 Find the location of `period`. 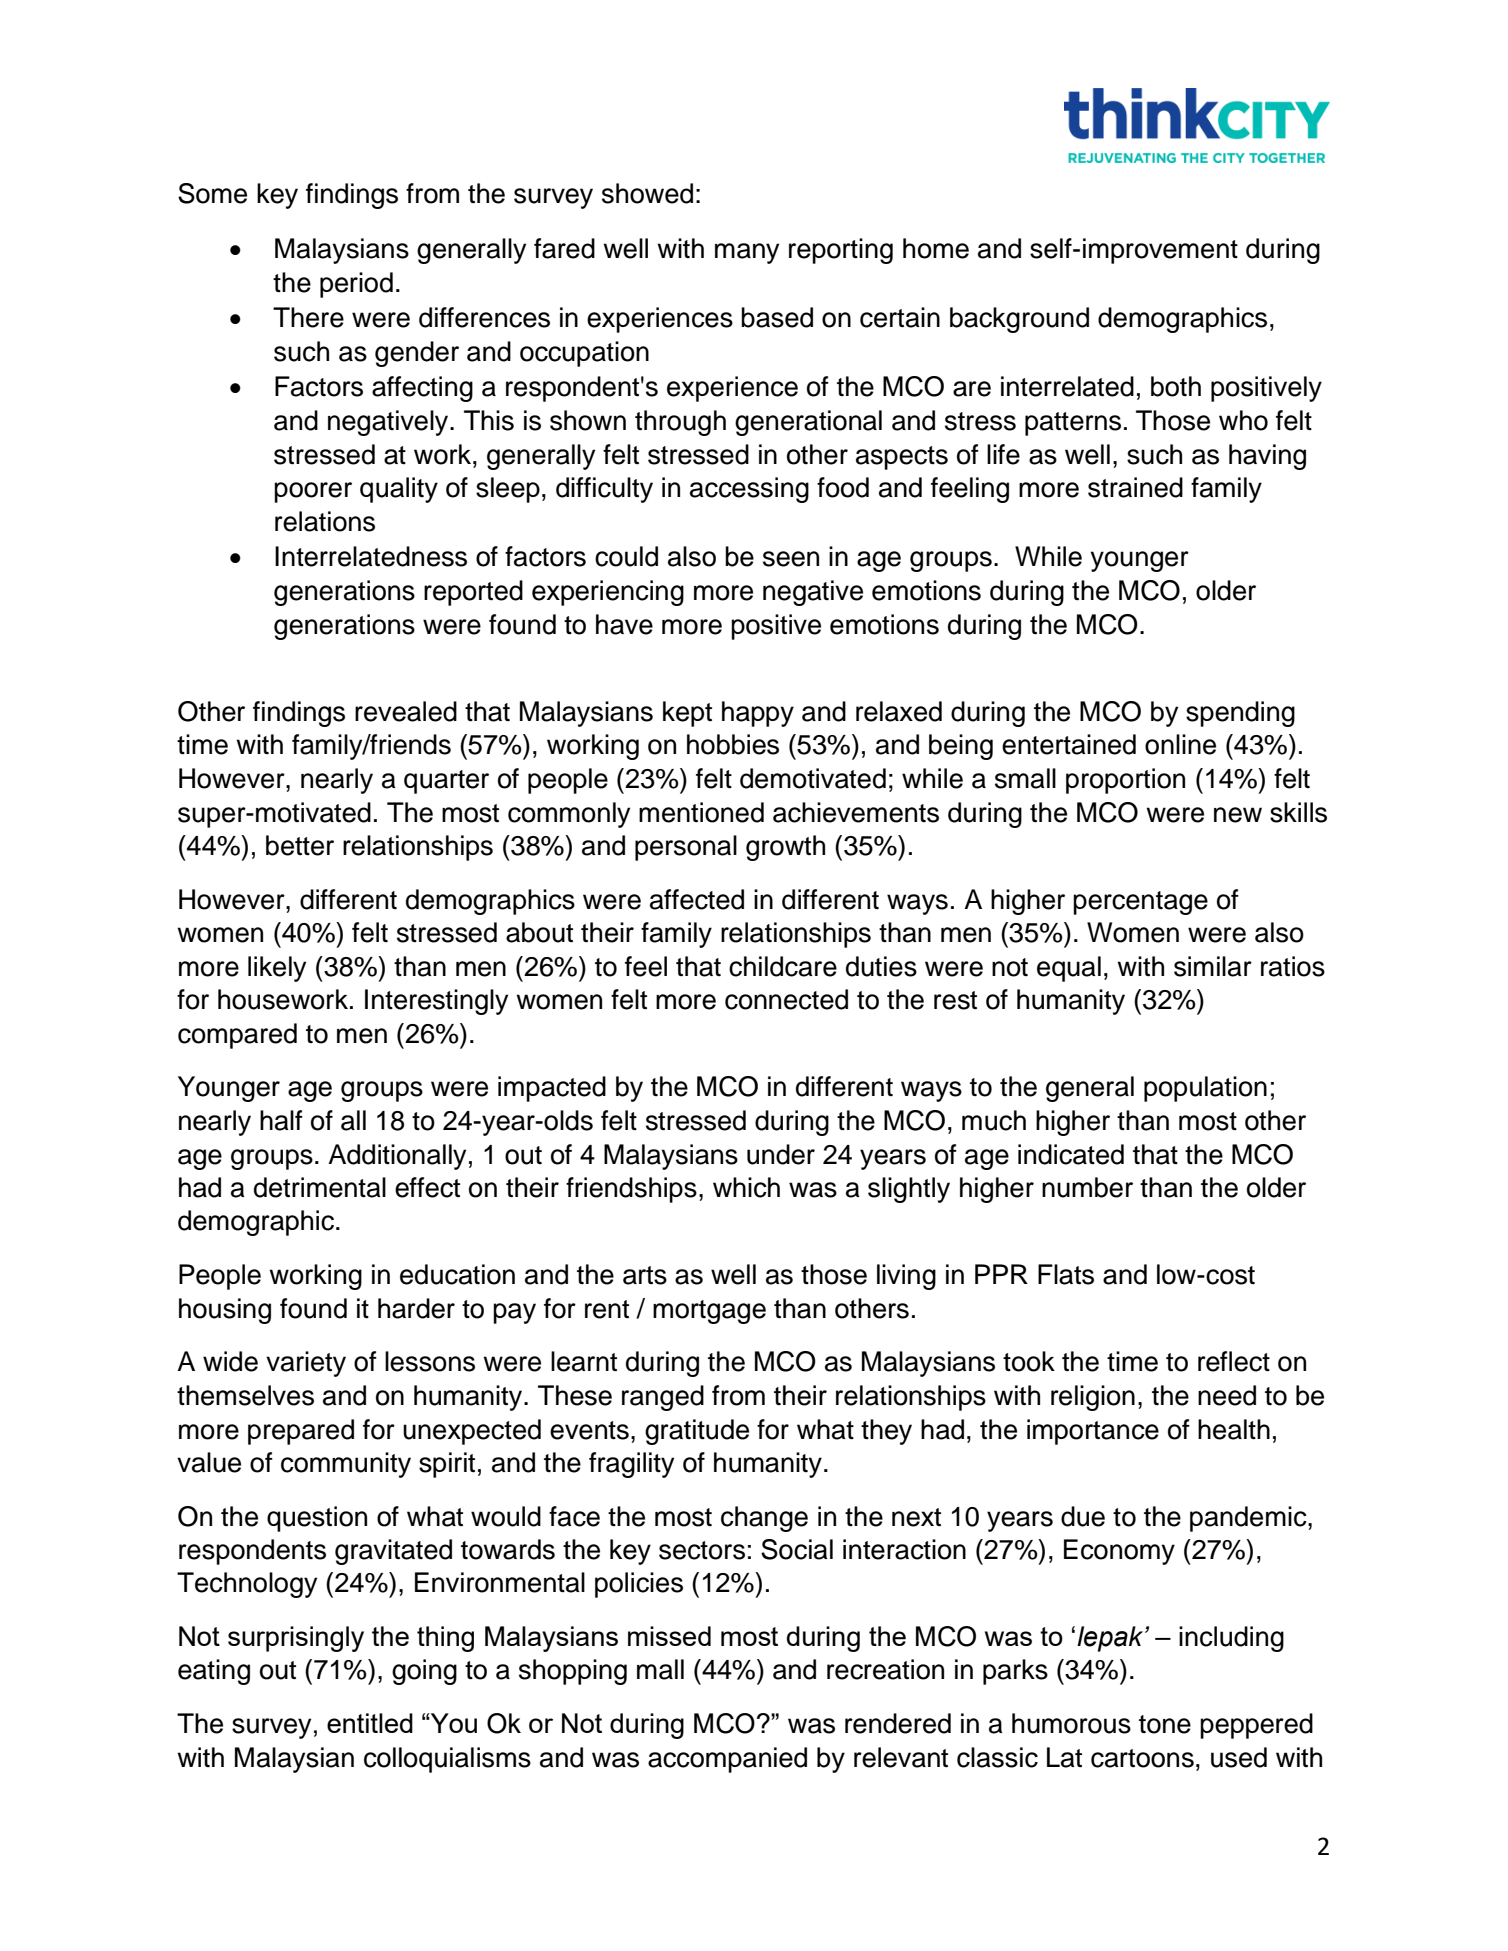

period is located at coordinates (356, 285).
